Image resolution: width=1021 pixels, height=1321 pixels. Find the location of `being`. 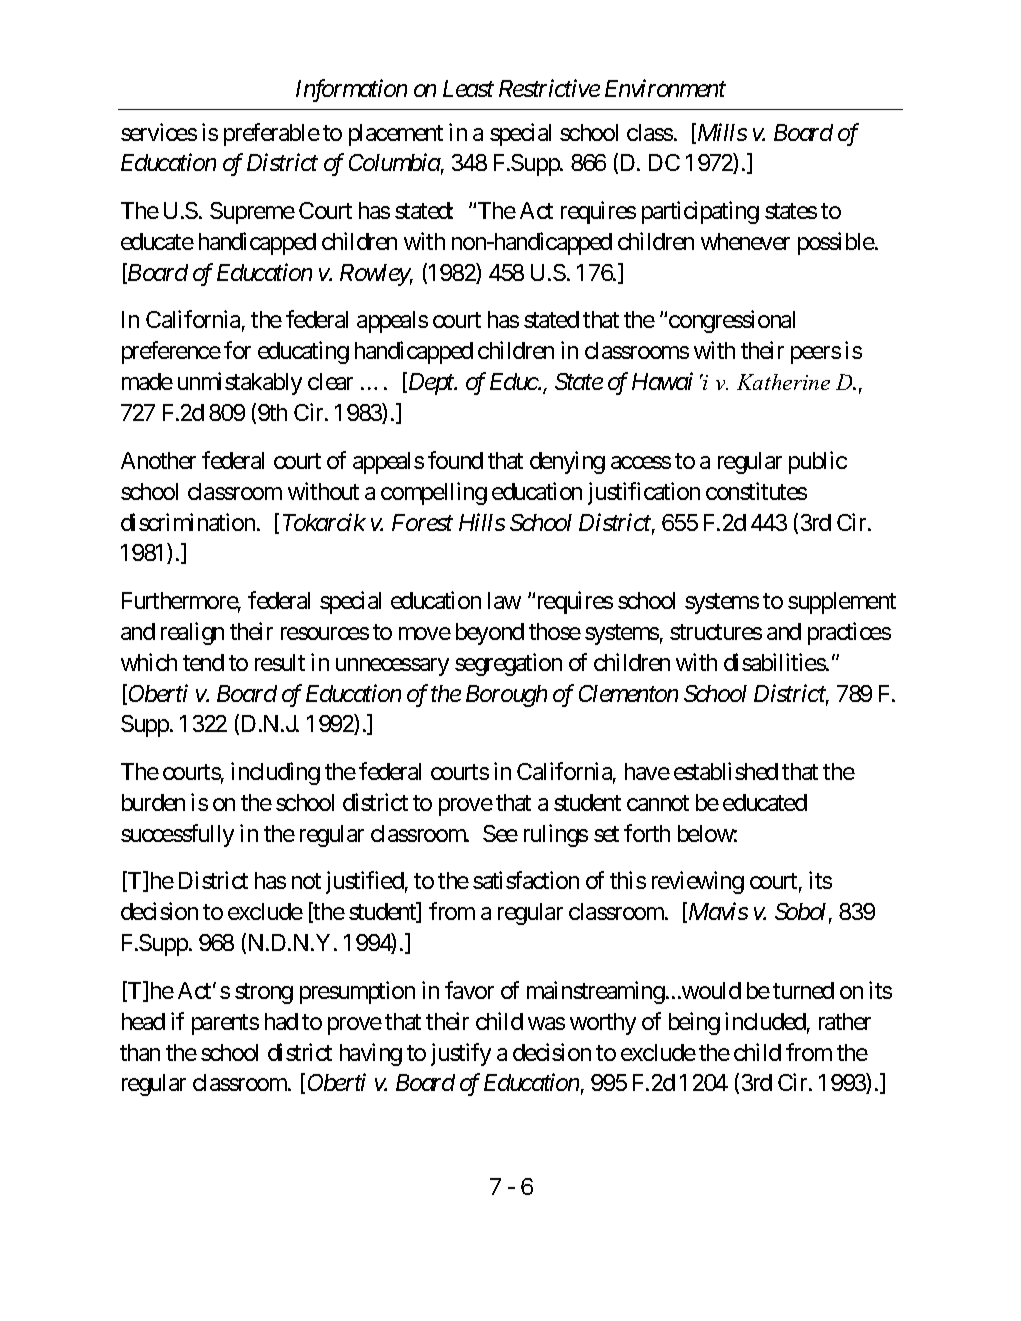

being is located at coordinates (694, 1023).
